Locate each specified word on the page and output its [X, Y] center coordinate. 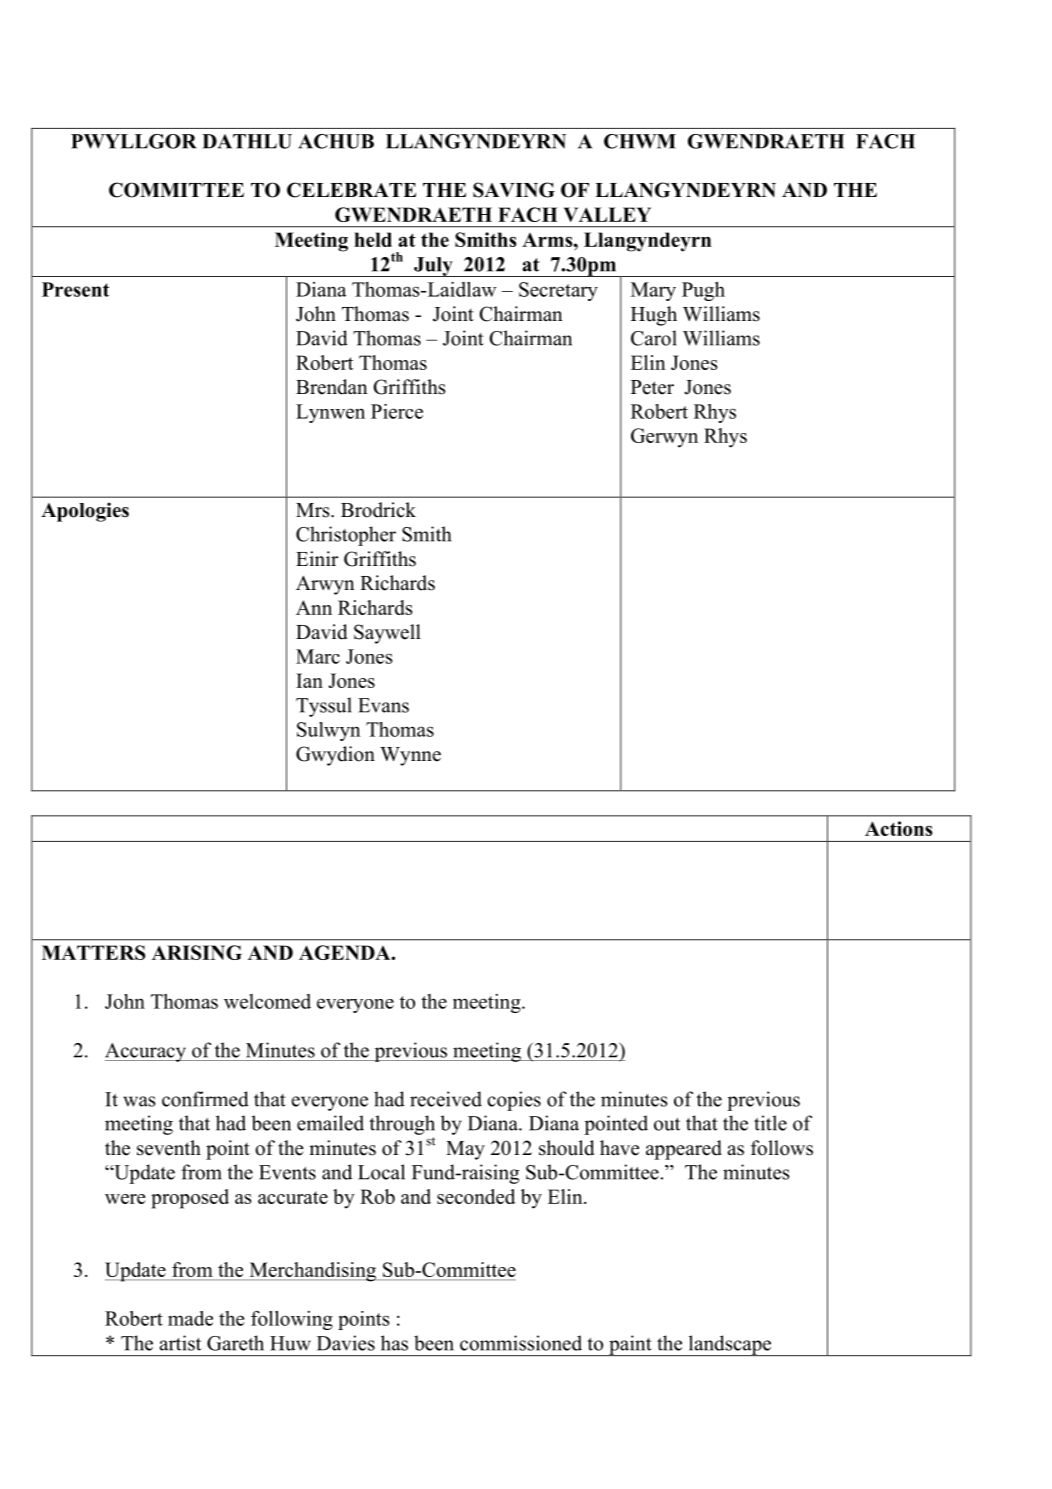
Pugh [703, 291]
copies [514, 1101]
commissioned [521, 1343]
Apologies [85, 512]
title [770, 1123]
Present [75, 289]
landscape [730, 1345]
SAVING [514, 190]
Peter [652, 387]
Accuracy [146, 1052]
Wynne [410, 756]
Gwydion [335, 756]
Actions [899, 828]
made [190, 1318]
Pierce [397, 411]
